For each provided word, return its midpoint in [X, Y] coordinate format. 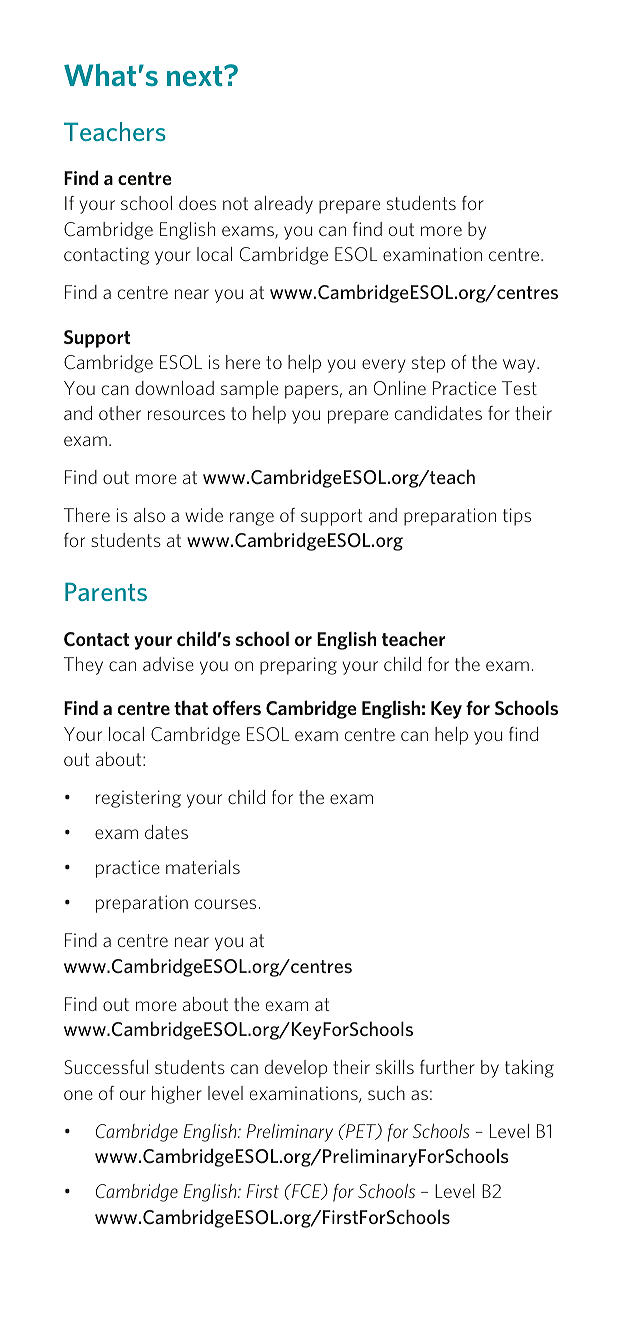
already [283, 205]
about [120, 759]
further [447, 1067]
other [120, 413]
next [196, 76]
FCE [307, 1192]
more [441, 231]
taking [529, 1069]
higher [177, 1095]
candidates [438, 413]
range [252, 519]
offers [237, 707]
